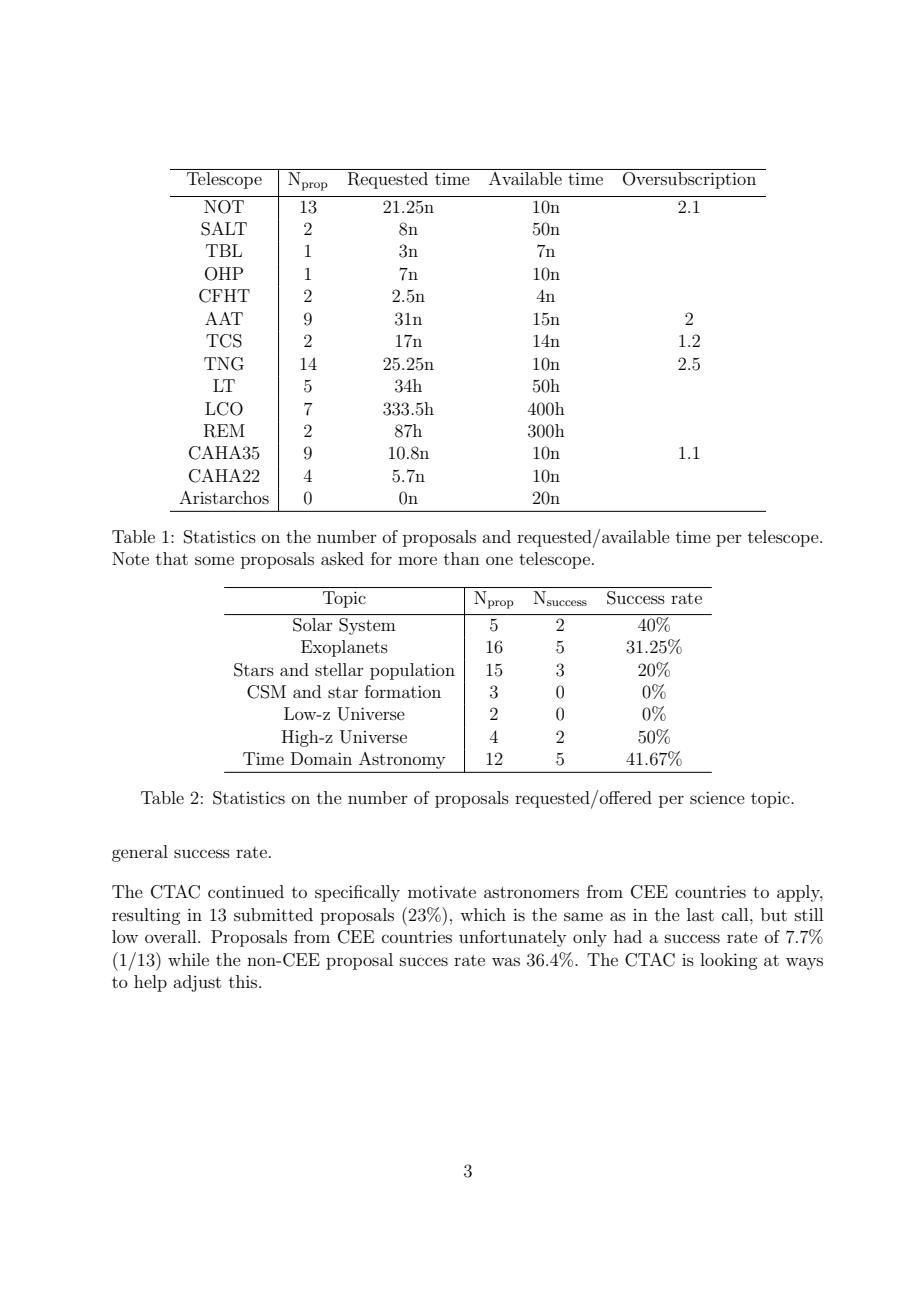 The width and height of the document is (924, 1308). What do you see at coordinates (224, 229) in the document?
I see `SALT` at bounding box center [224, 229].
